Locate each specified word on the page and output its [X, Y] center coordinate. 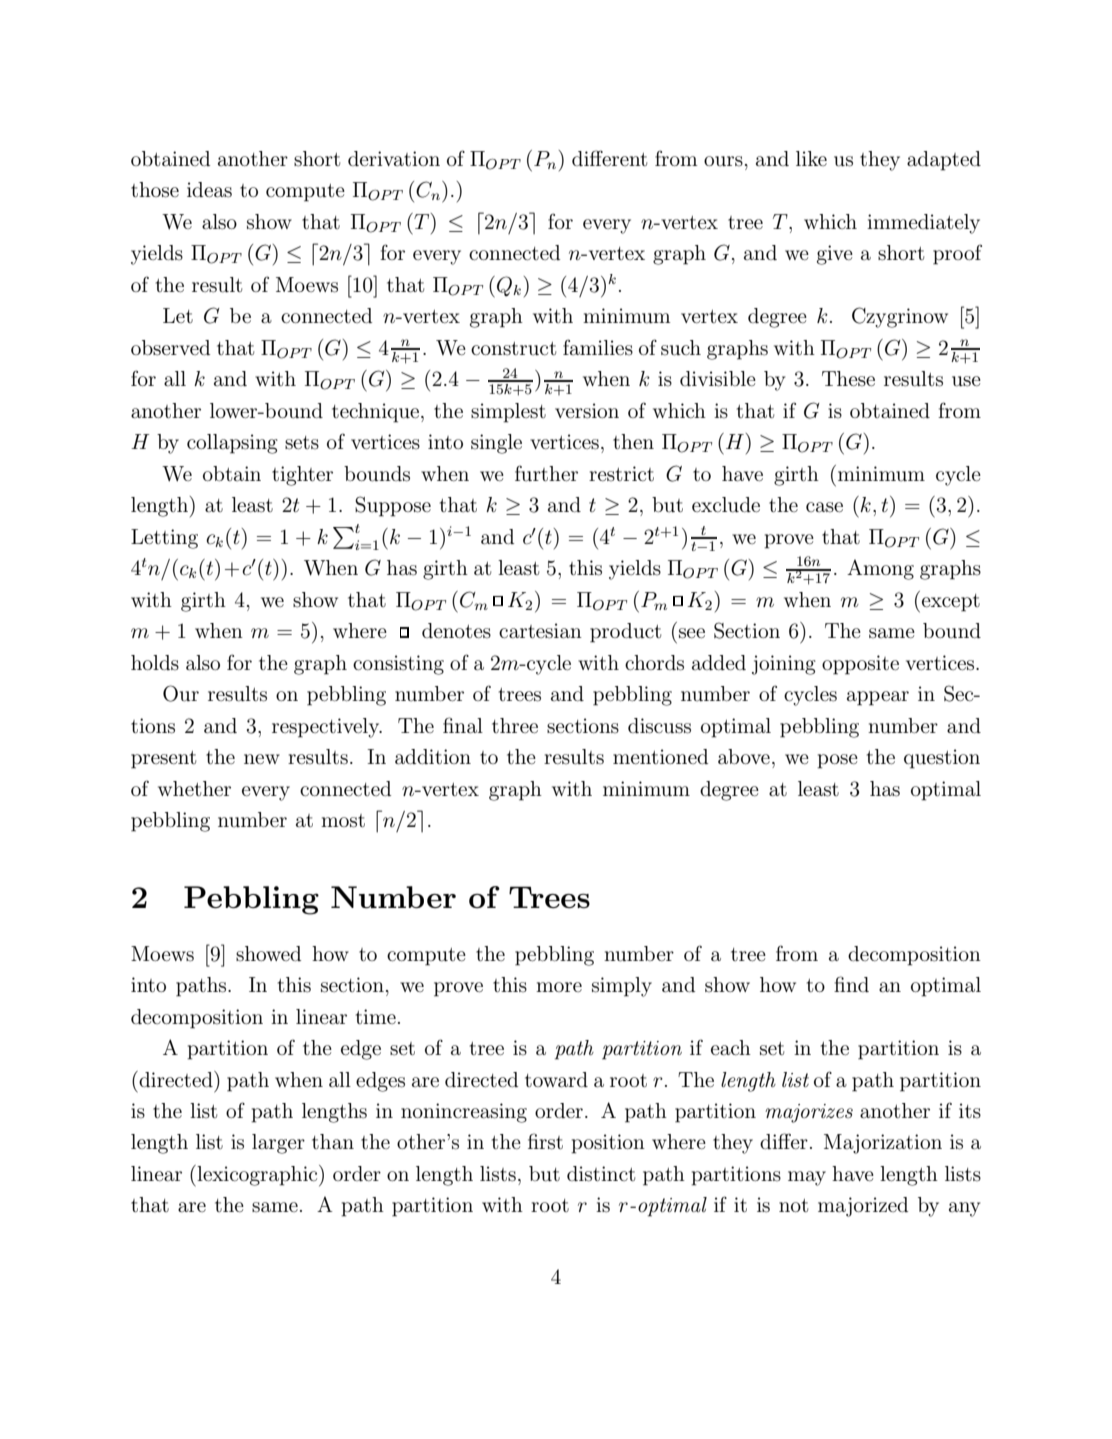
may [807, 1178]
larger [278, 1144]
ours [723, 161]
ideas [209, 190]
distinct [601, 1174]
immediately [923, 224]
